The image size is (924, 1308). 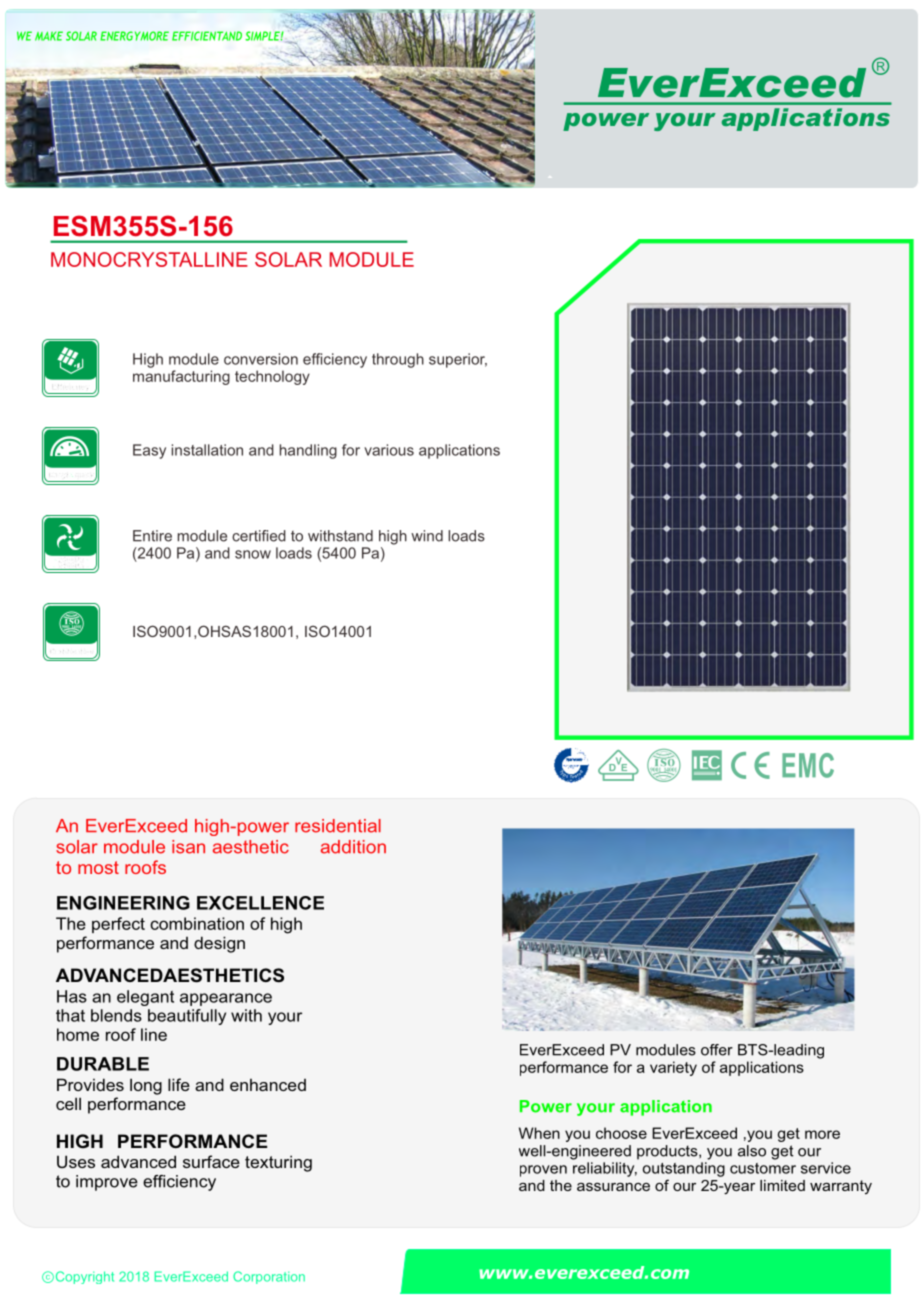 What do you see at coordinates (427, 536) in the page?
I see `wind` at bounding box center [427, 536].
